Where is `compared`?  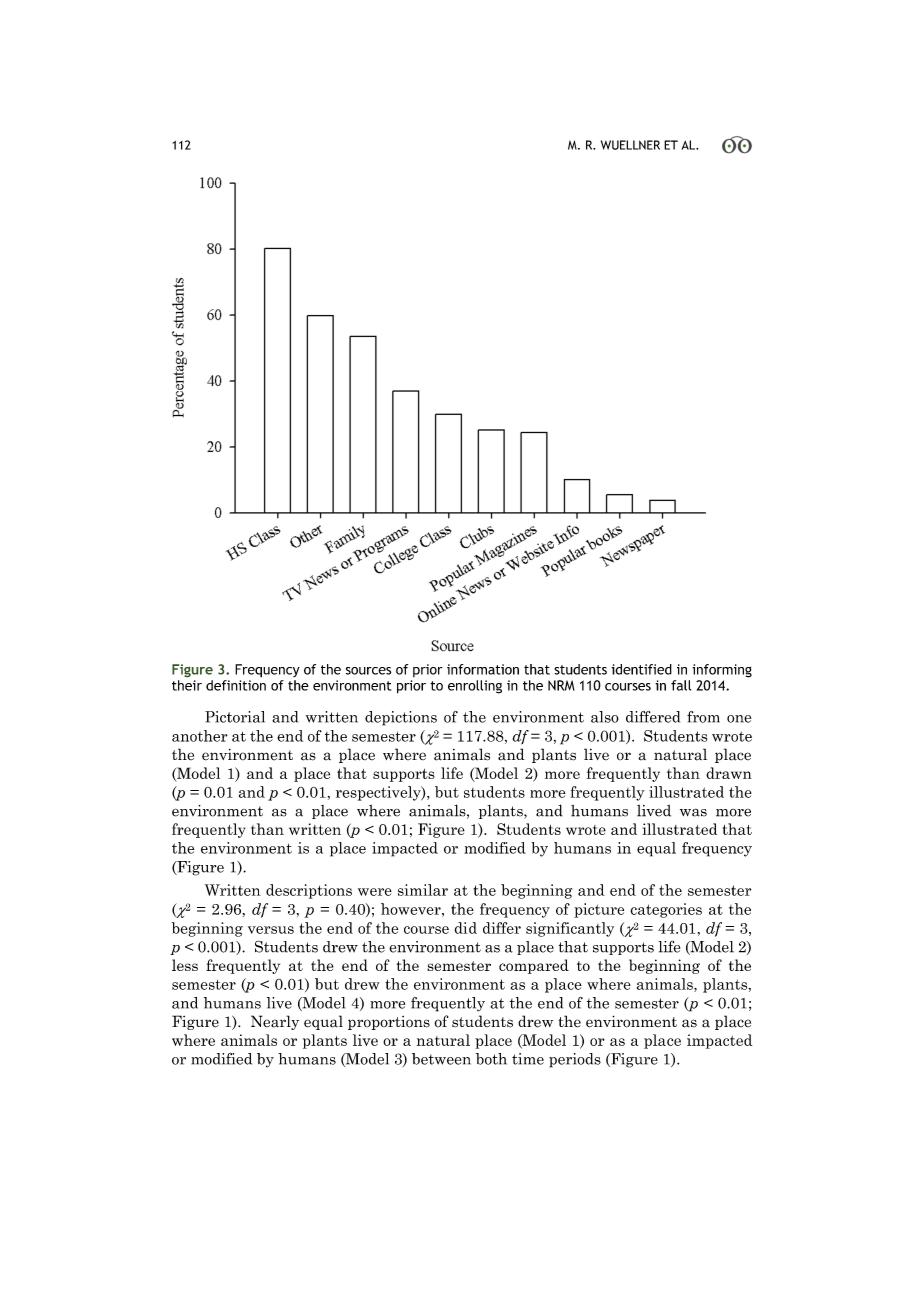 compared is located at coordinates (534, 966).
